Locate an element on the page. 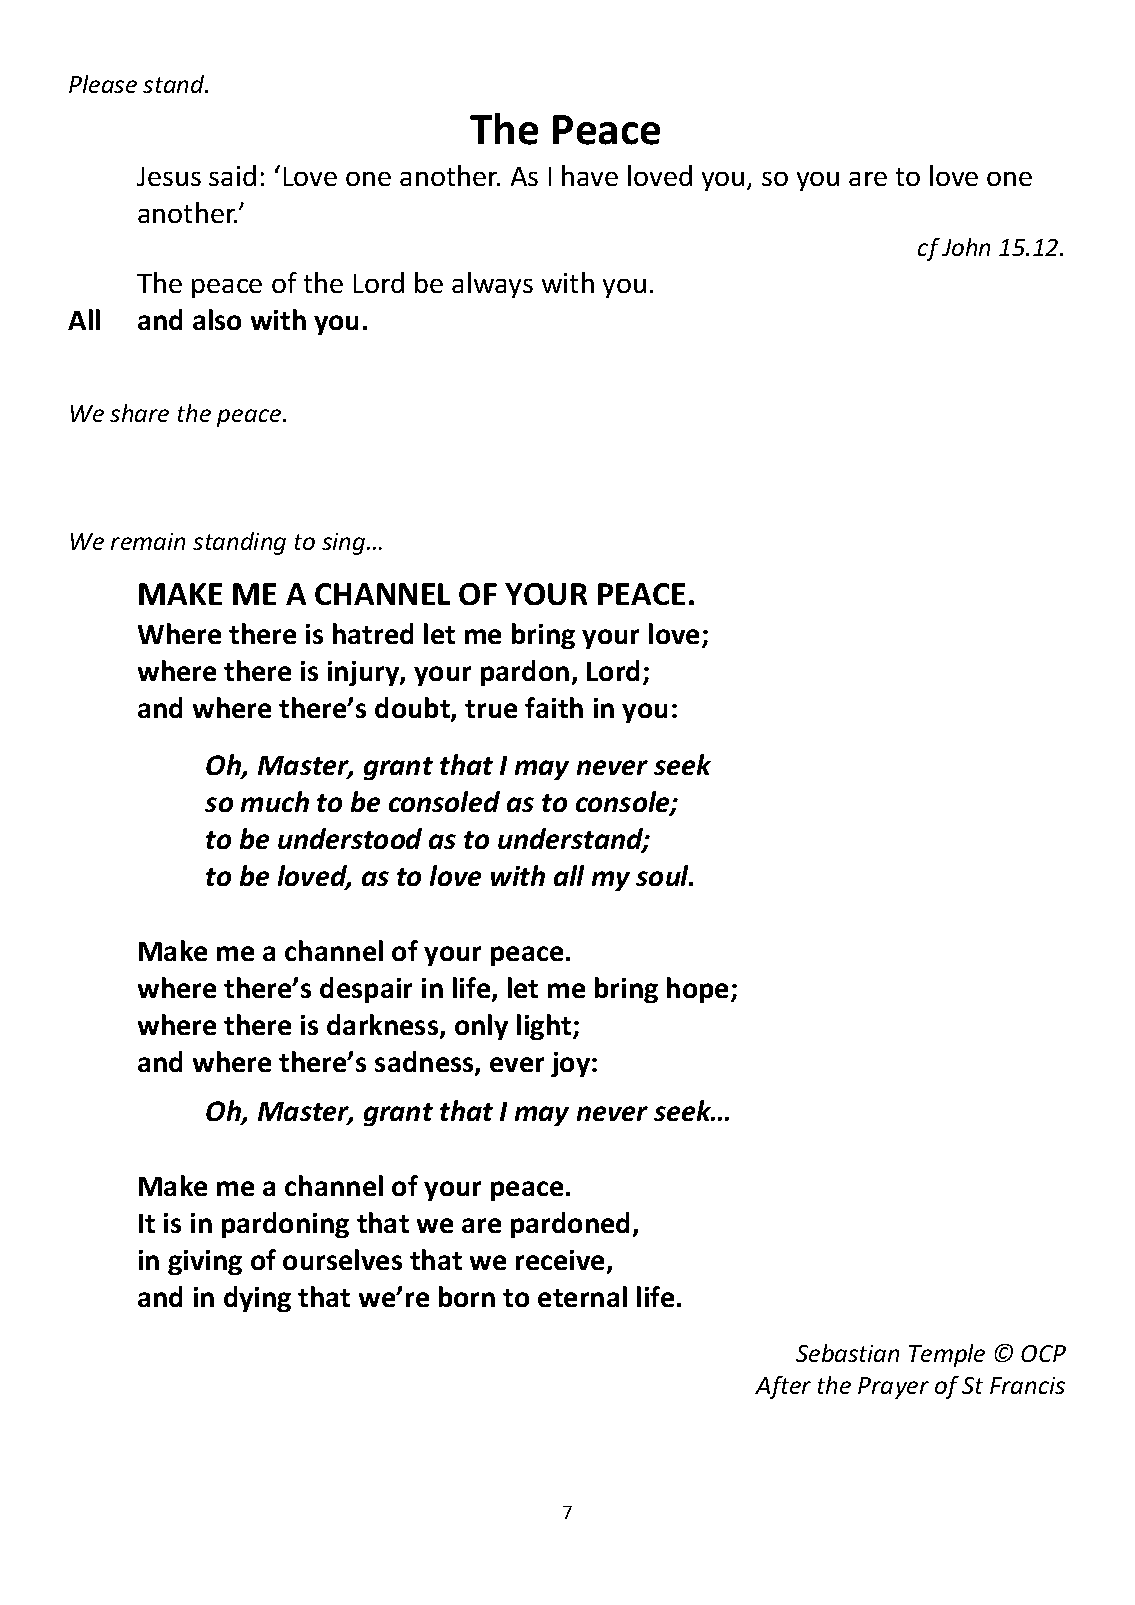  much is located at coordinates (275, 801).
